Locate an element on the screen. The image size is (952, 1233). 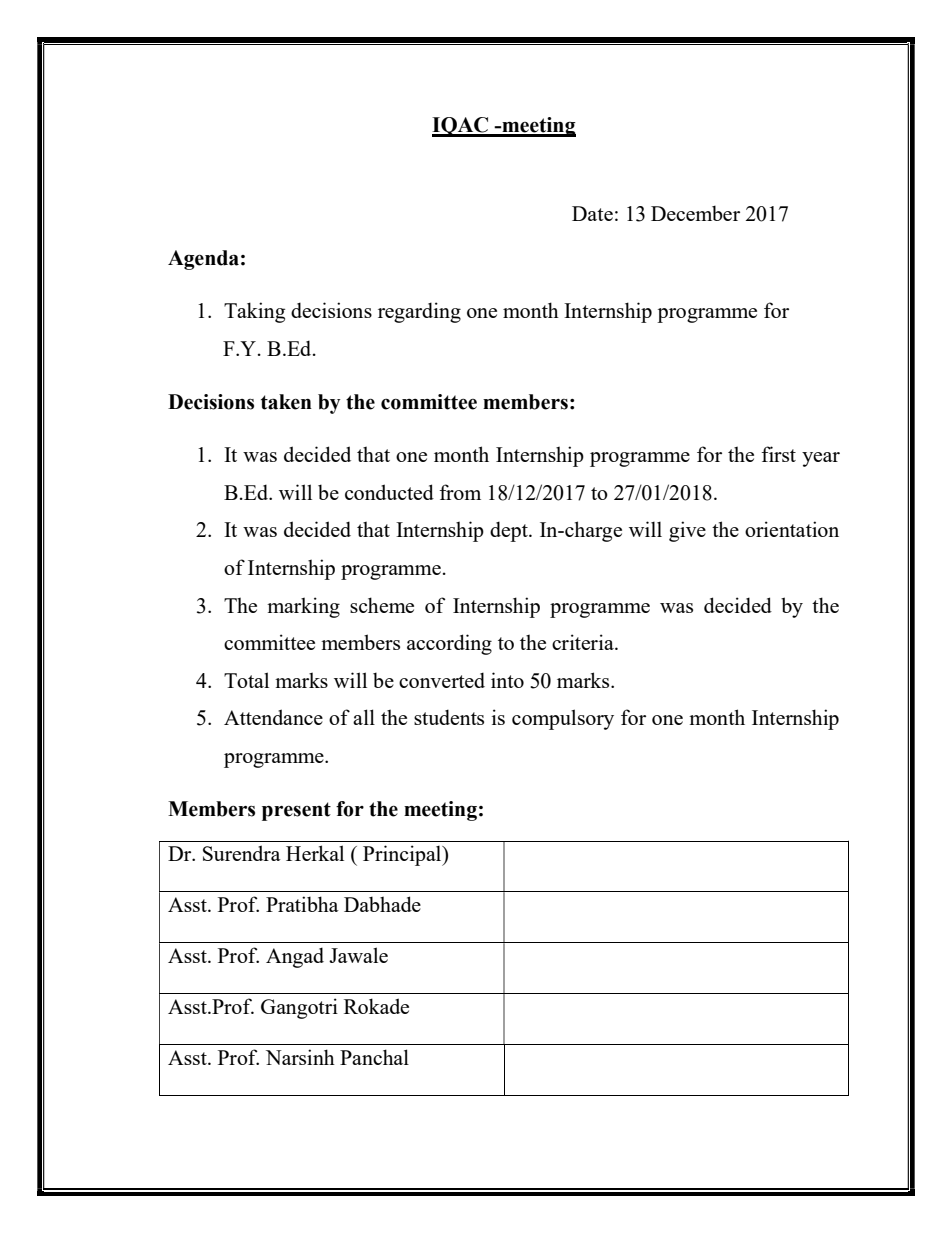
criteria is located at coordinates (584, 642).
